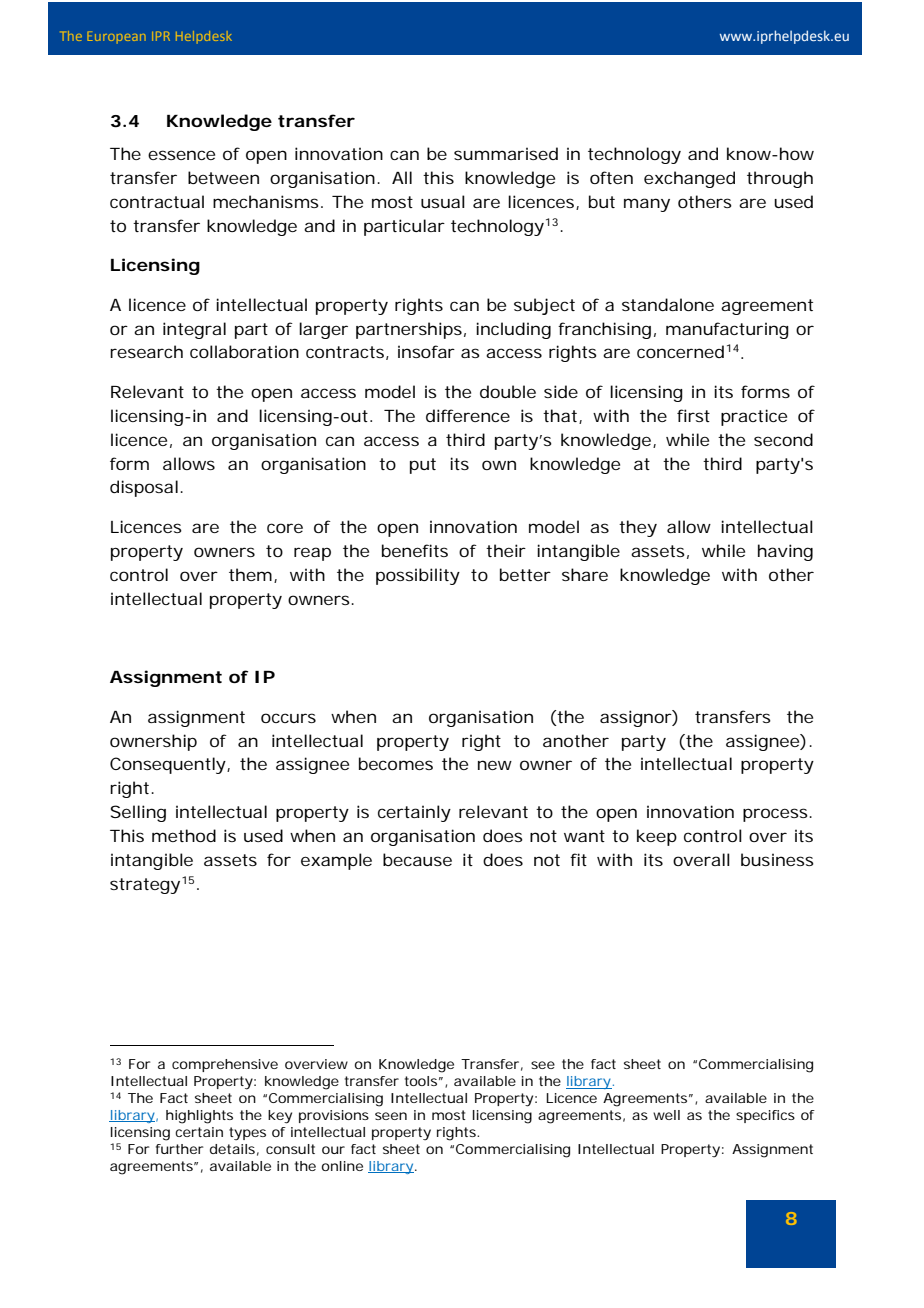 This page has height=1308, width=924. What do you see at coordinates (506, 153) in the page?
I see `summarised` at bounding box center [506, 153].
